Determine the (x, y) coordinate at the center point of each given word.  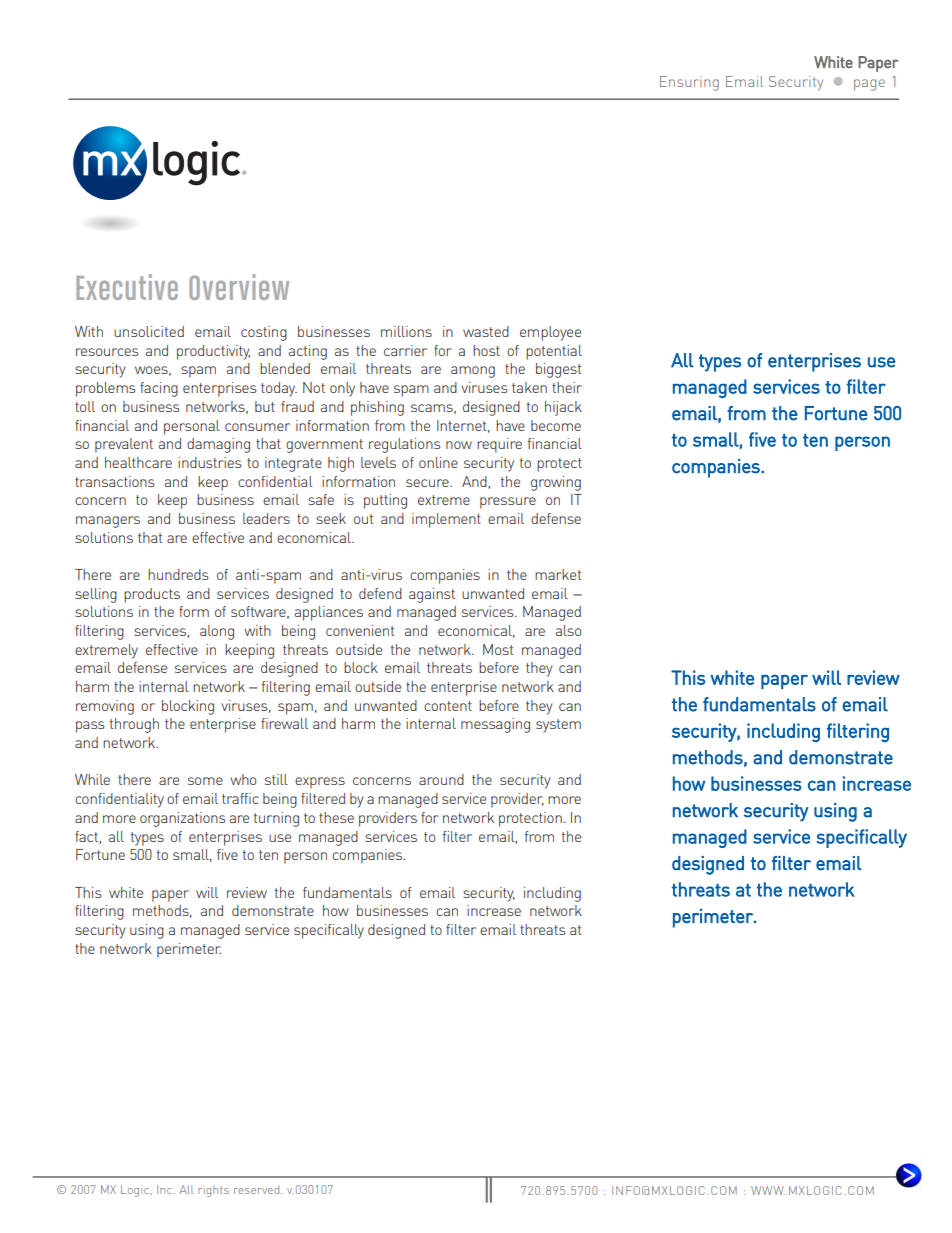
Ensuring (689, 83)
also (568, 630)
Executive (127, 287)
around (441, 779)
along (217, 632)
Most (498, 649)
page (869, 85)
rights (213, 1191)
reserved (258, 1189)
